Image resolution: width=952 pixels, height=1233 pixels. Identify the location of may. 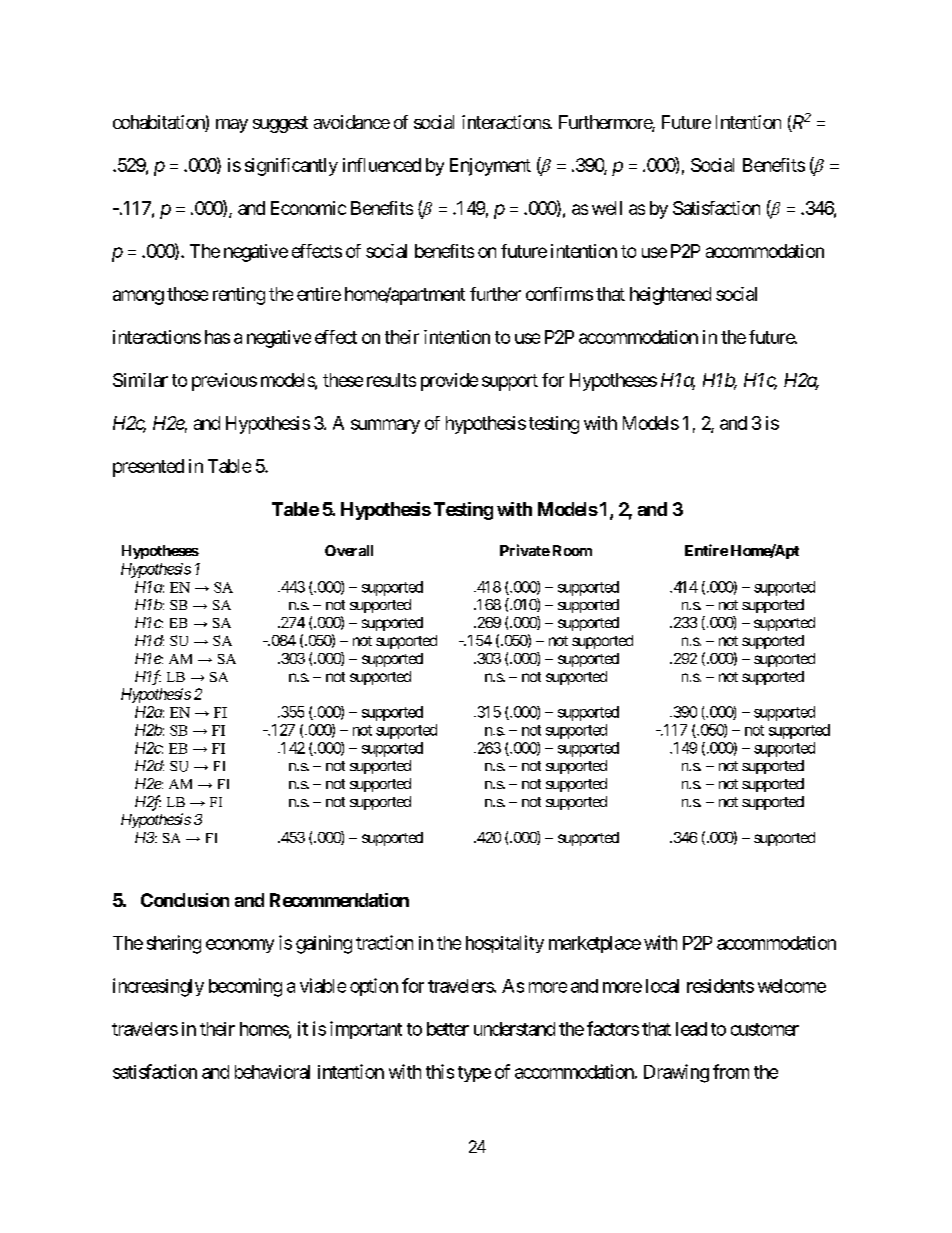
(232, 126).
